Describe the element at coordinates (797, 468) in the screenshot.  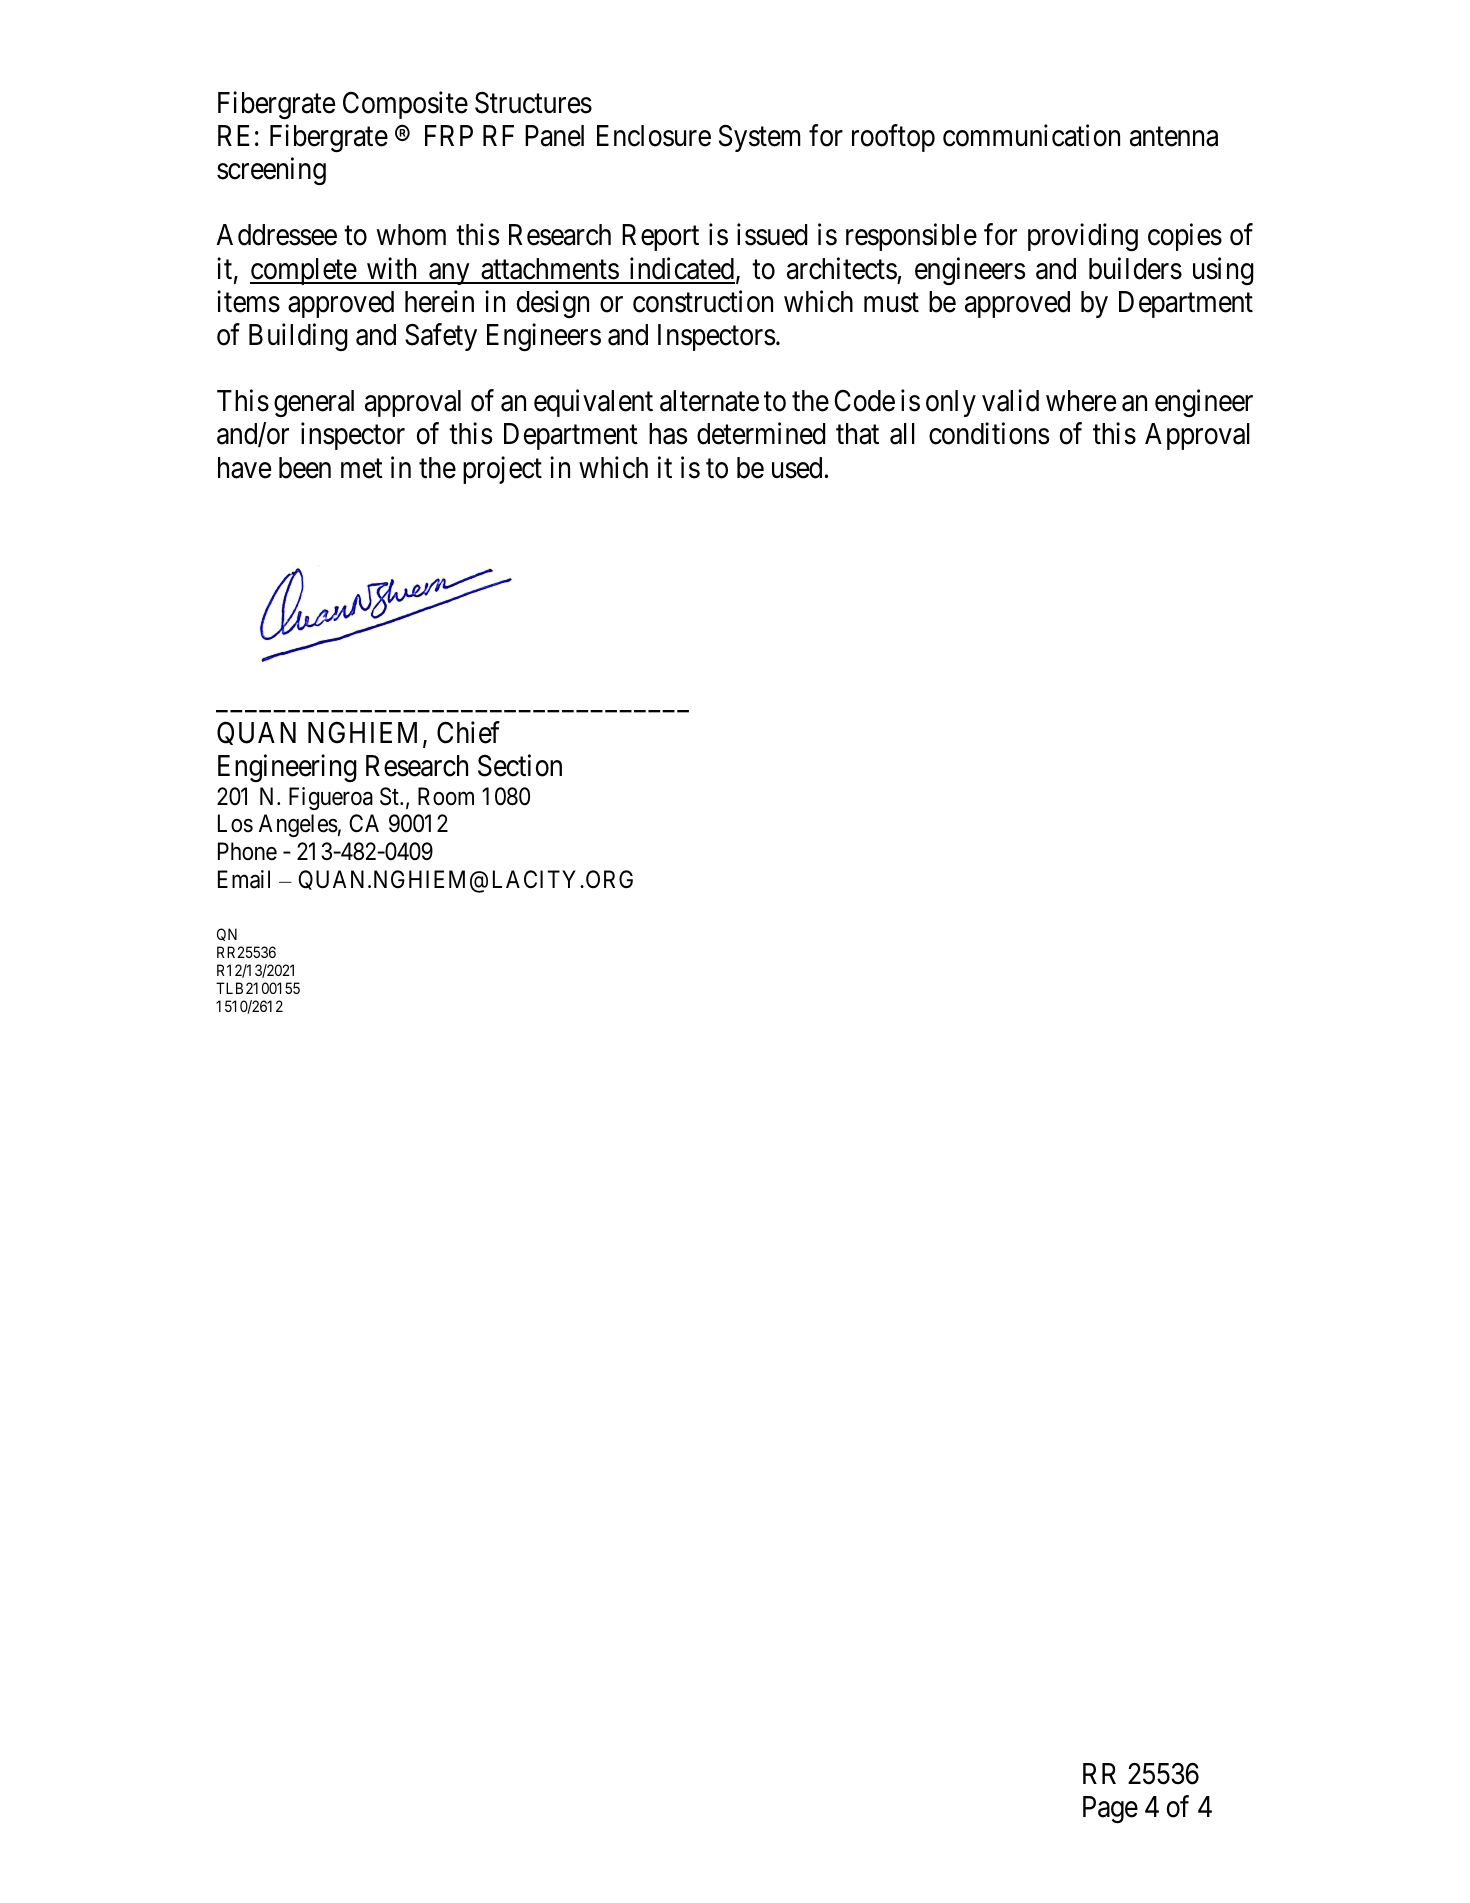
I see `used` at that location.
